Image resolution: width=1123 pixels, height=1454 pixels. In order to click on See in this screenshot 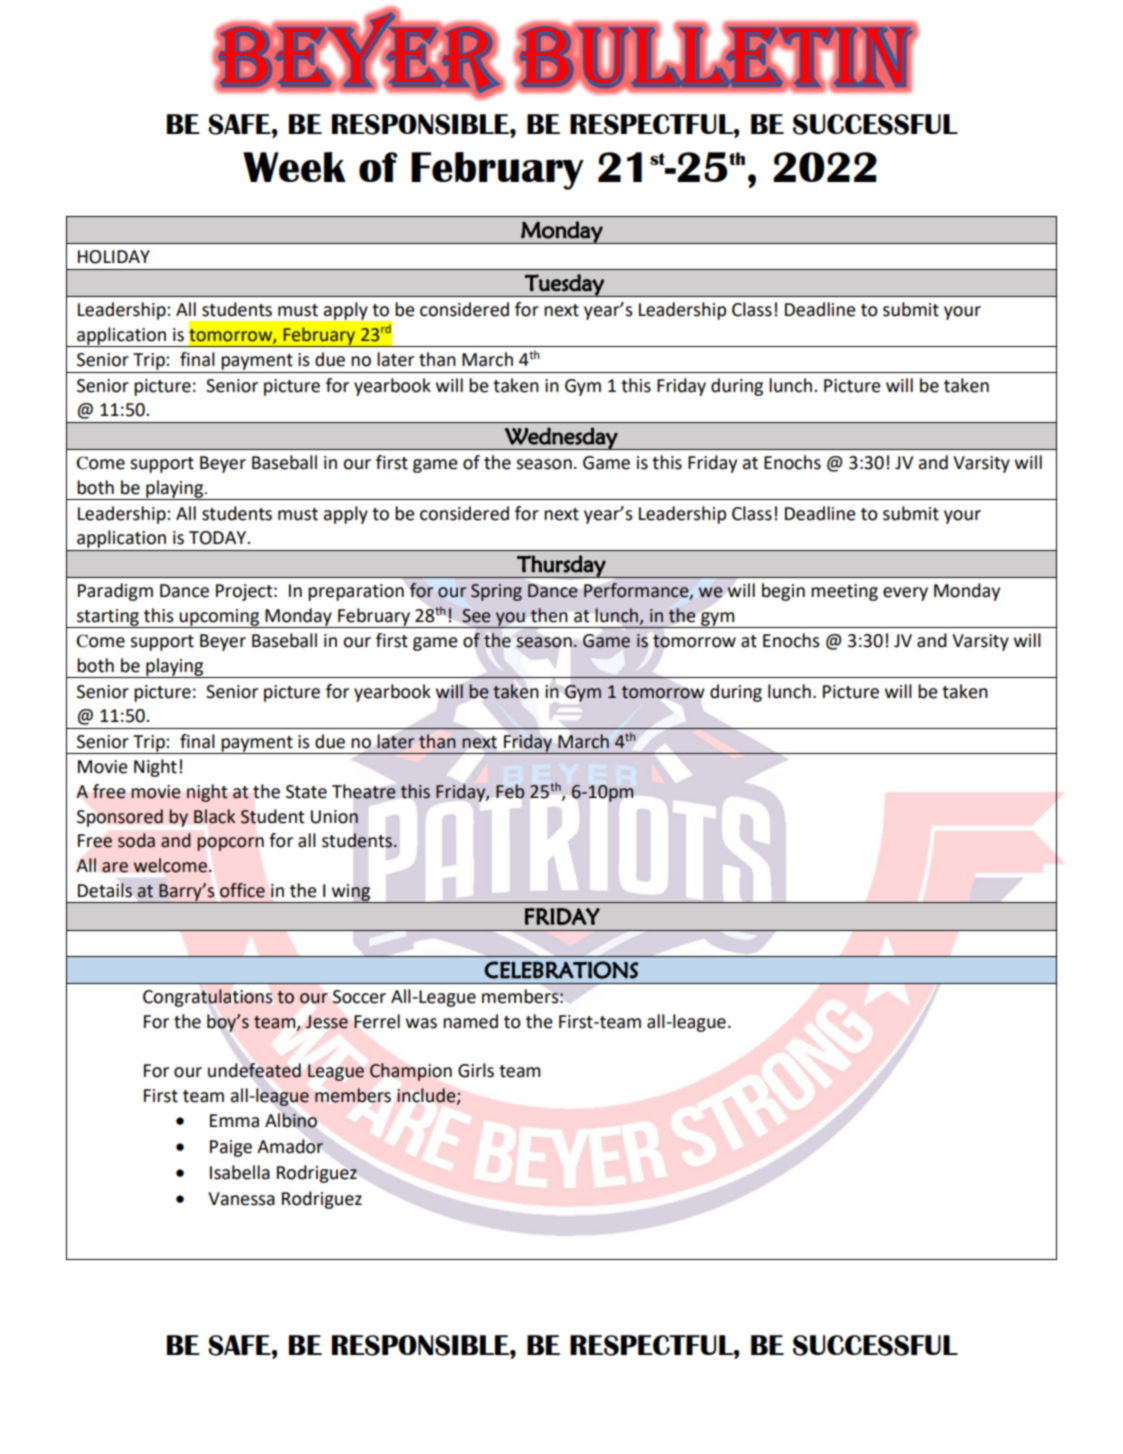, I will do `click(476, 616)`.
